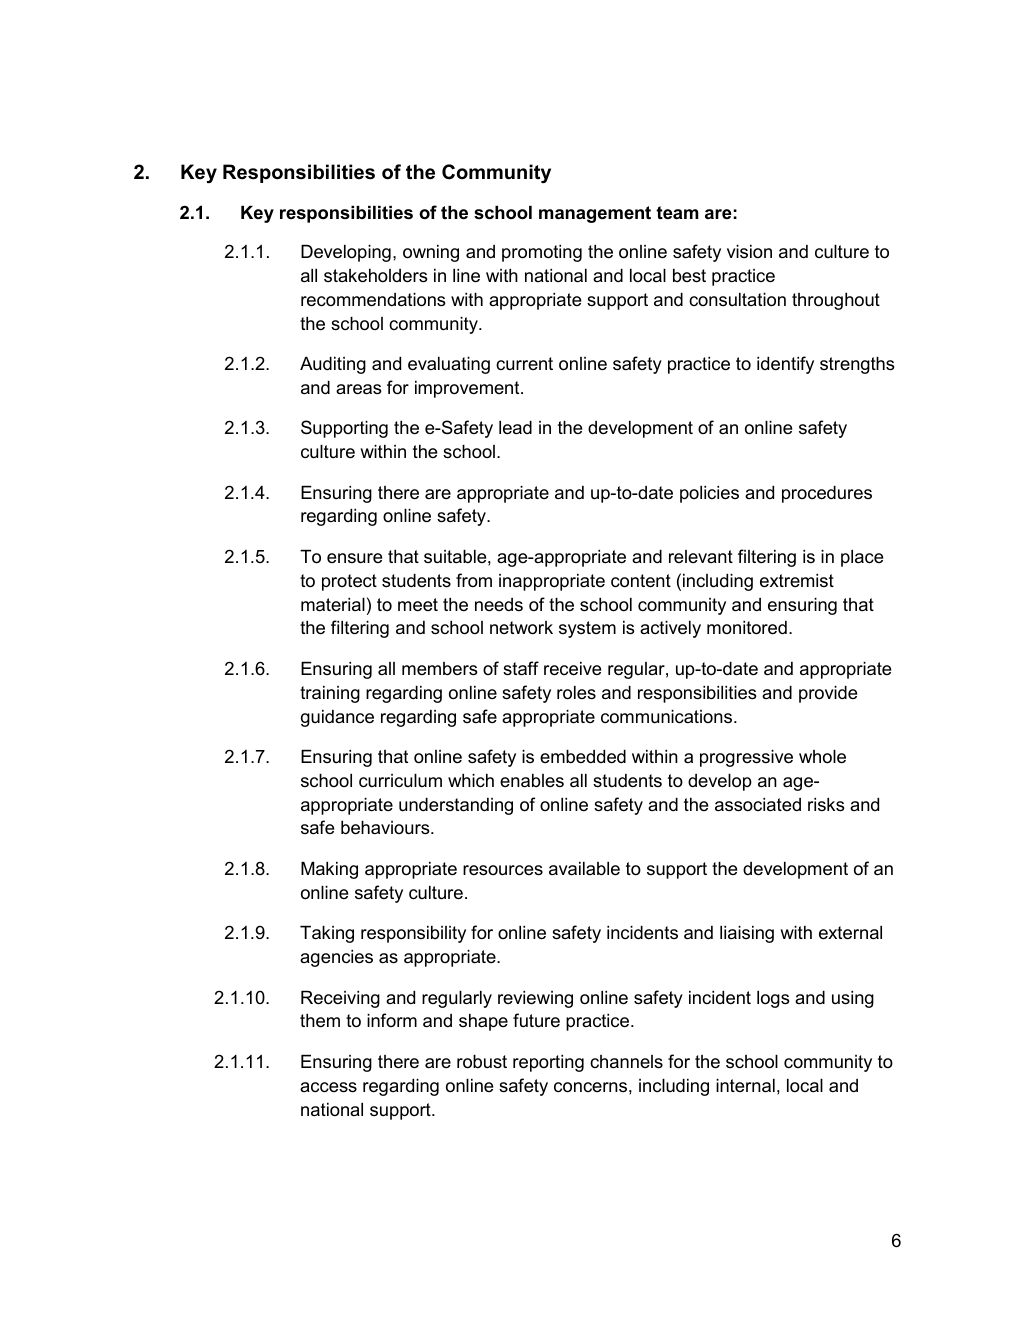 This document has width=1021, height=1321. I want to click on vision, so click(749, 251).
